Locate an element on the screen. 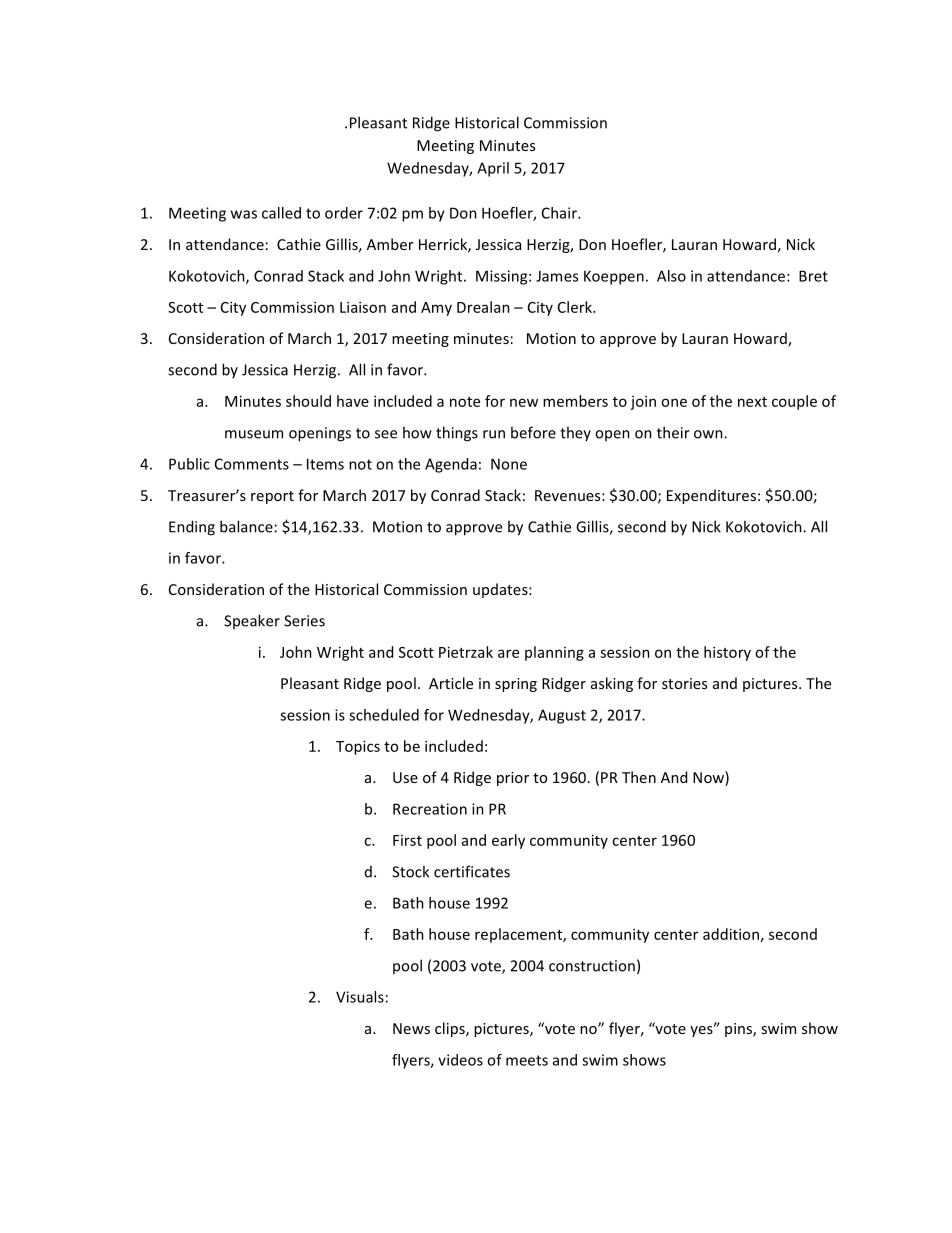 This screenshot has height=1233, width=952. Visuals is located at coordinates (360, 997).
